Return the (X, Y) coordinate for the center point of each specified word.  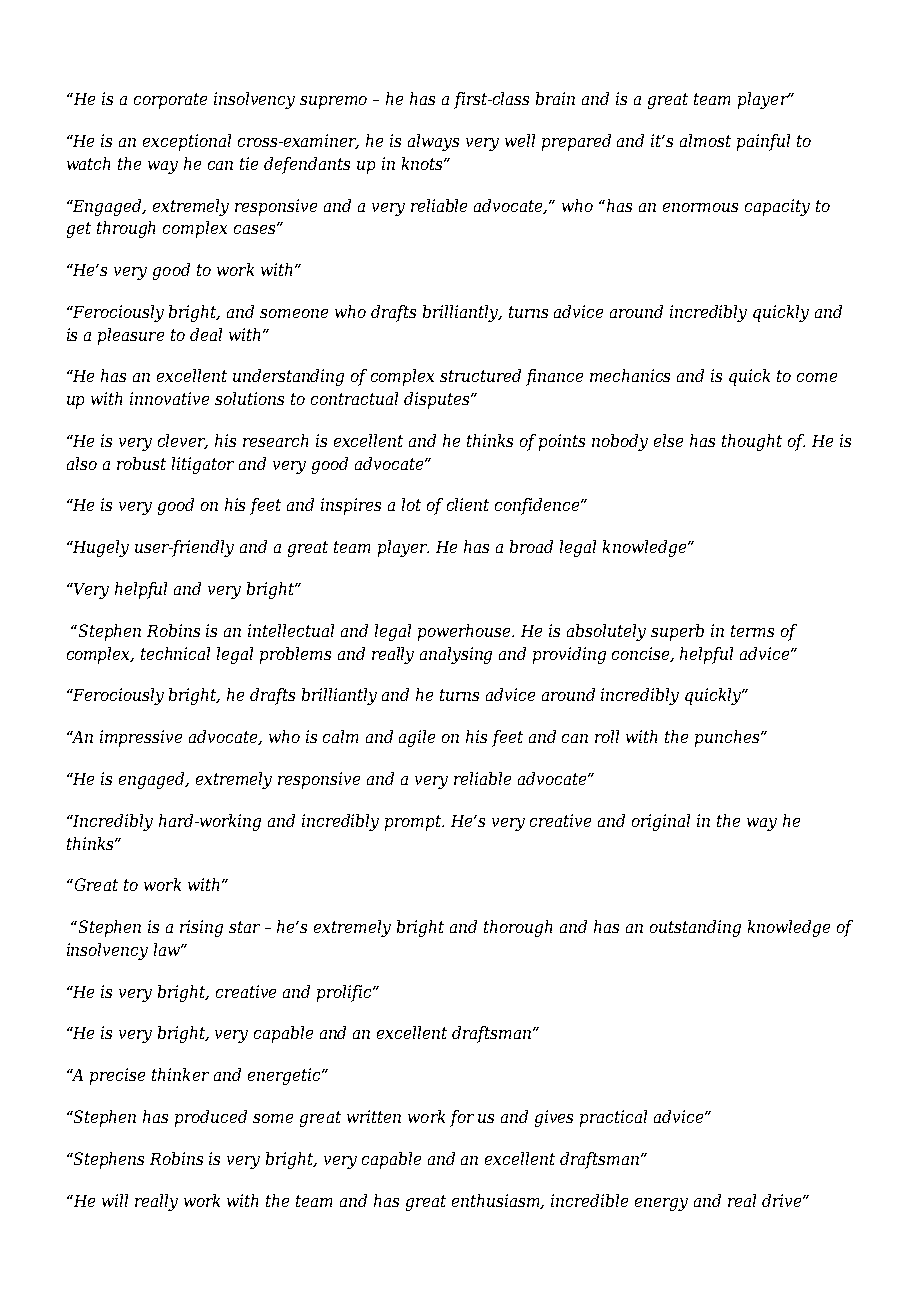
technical (175, 653)
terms (752, 631)
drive (783, 1200)
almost (705, 140)
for (462, 1118)
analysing (456, 655)
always (433, 142)
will (115, 1200)
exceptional (187, 142)
